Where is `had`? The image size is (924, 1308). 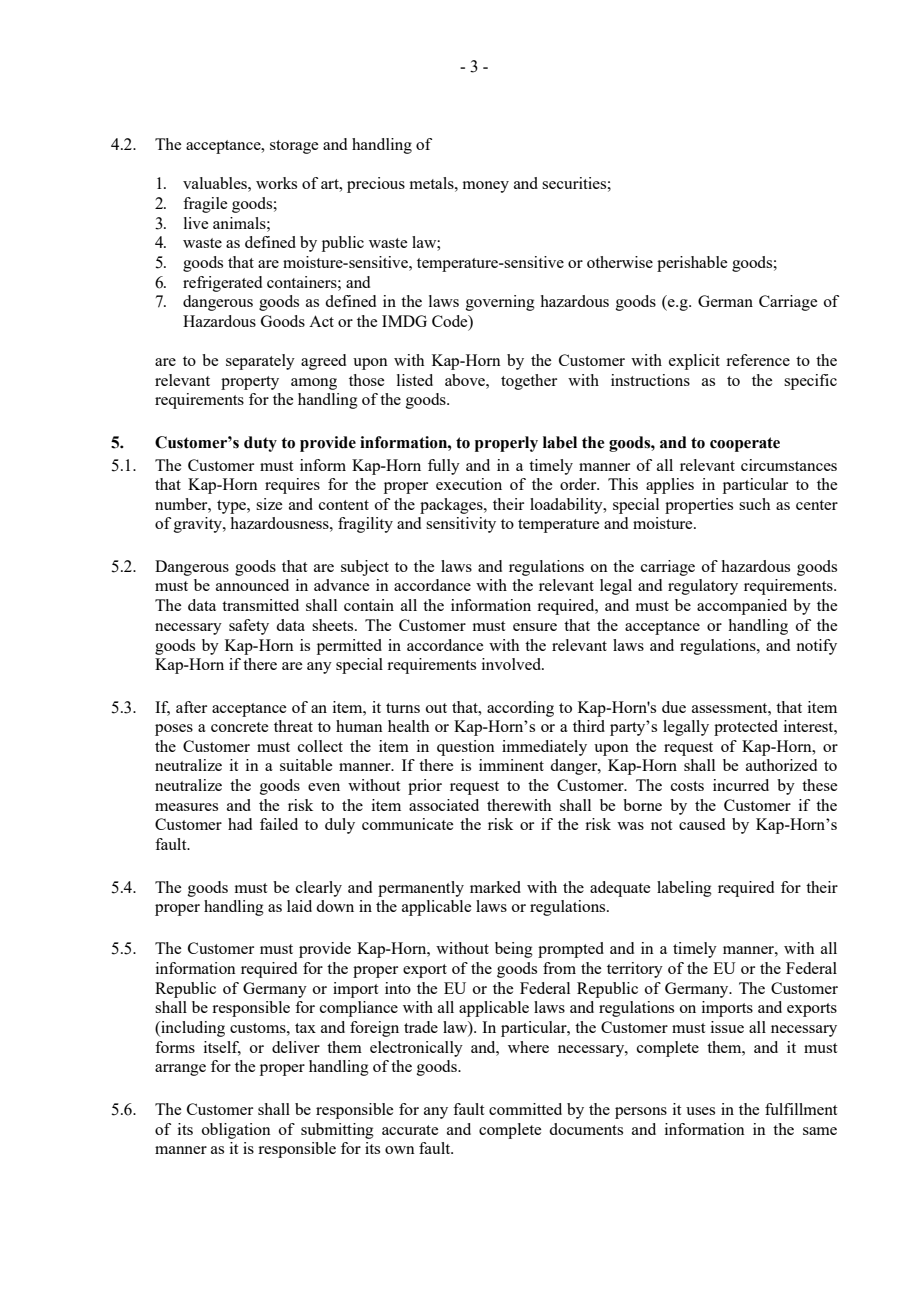 had is located at coordinates (240, 824).
